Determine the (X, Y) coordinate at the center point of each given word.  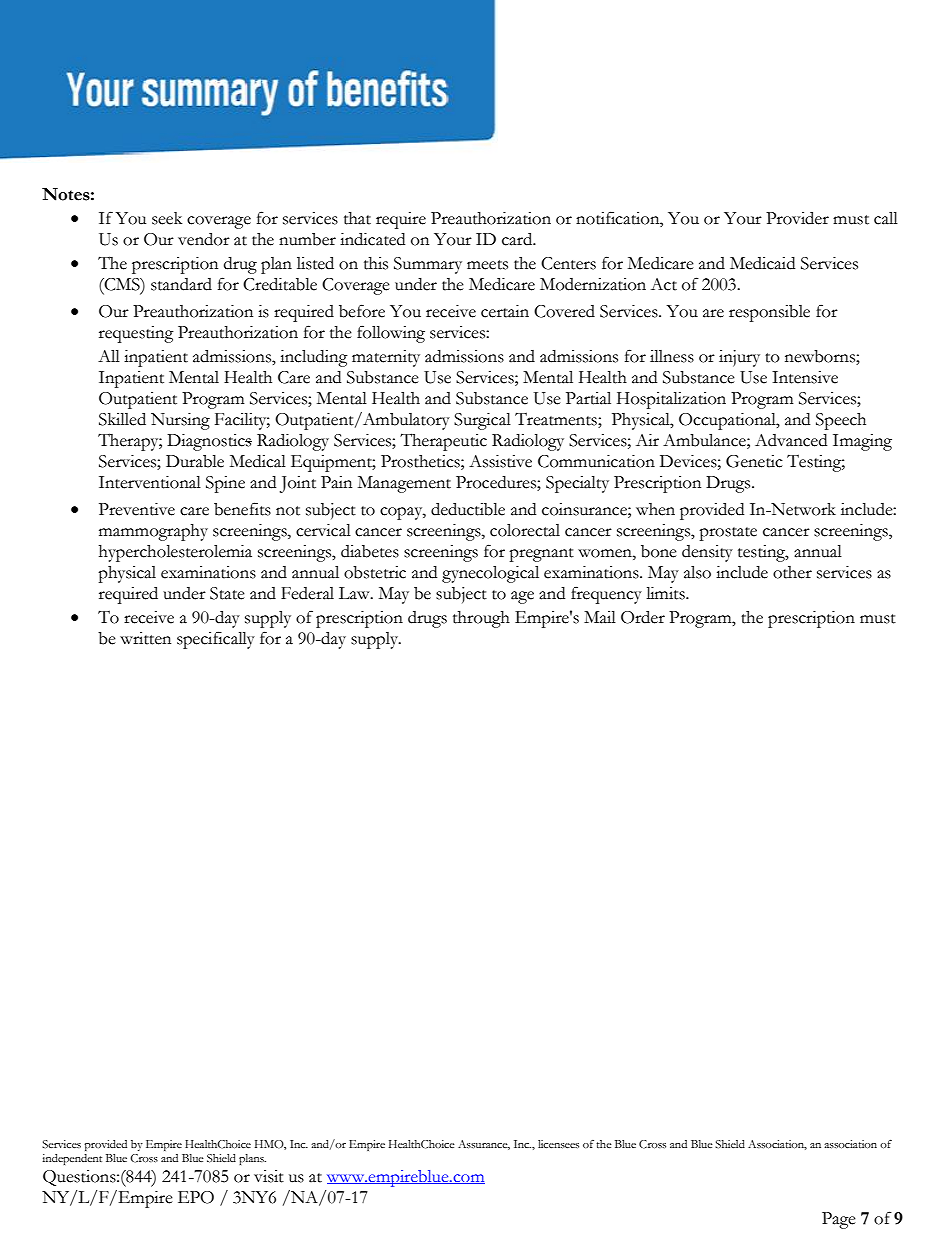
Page (839, 1220)
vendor (204, 239)
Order (643, 617)
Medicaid (762, 263)
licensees (558, 1144)
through (481, 619)
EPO (196, 1197)
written (145, 638)
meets (487, 265)
